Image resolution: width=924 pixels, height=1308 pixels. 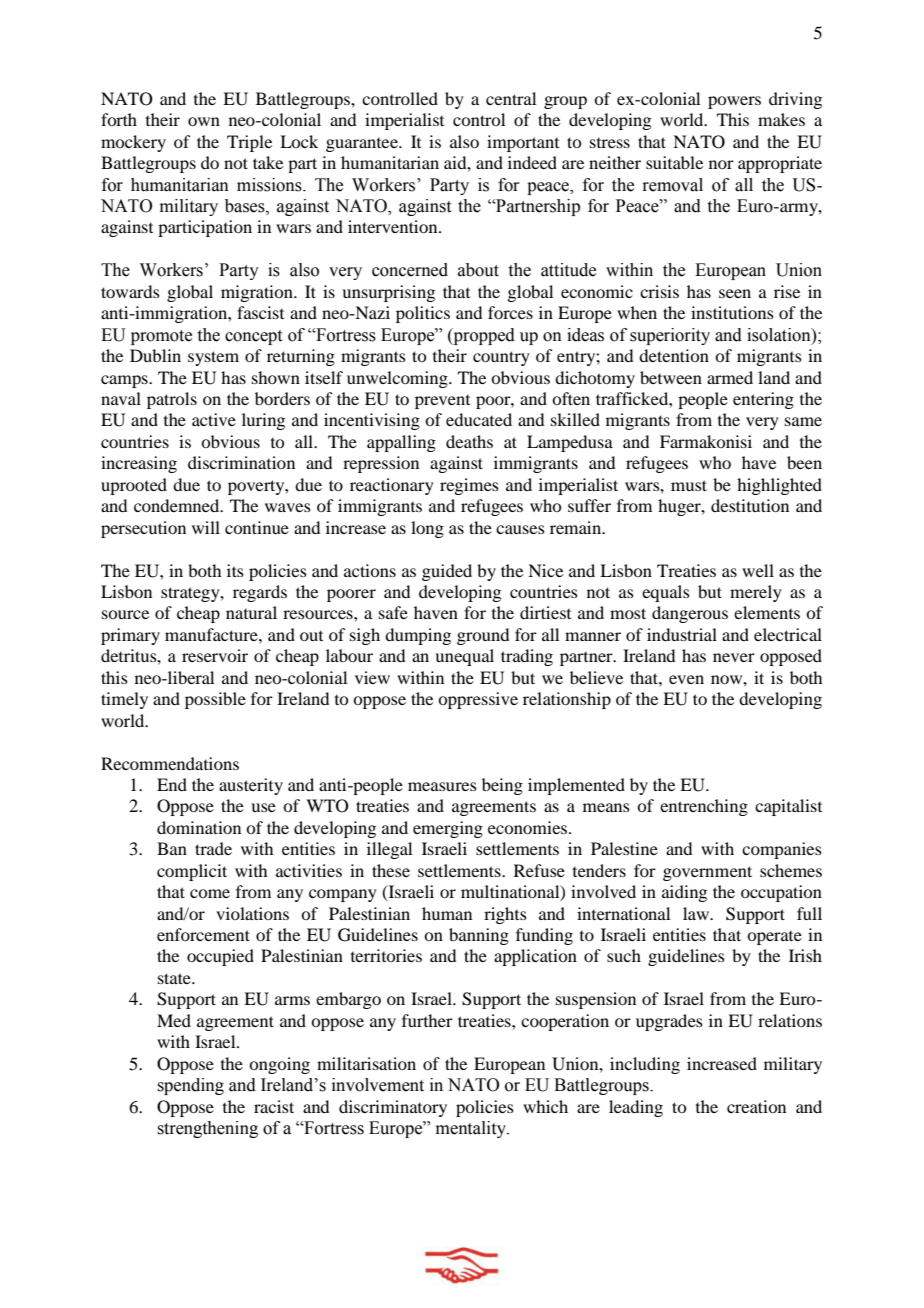 I want to click on creation, so click(x=756, y=1106).
